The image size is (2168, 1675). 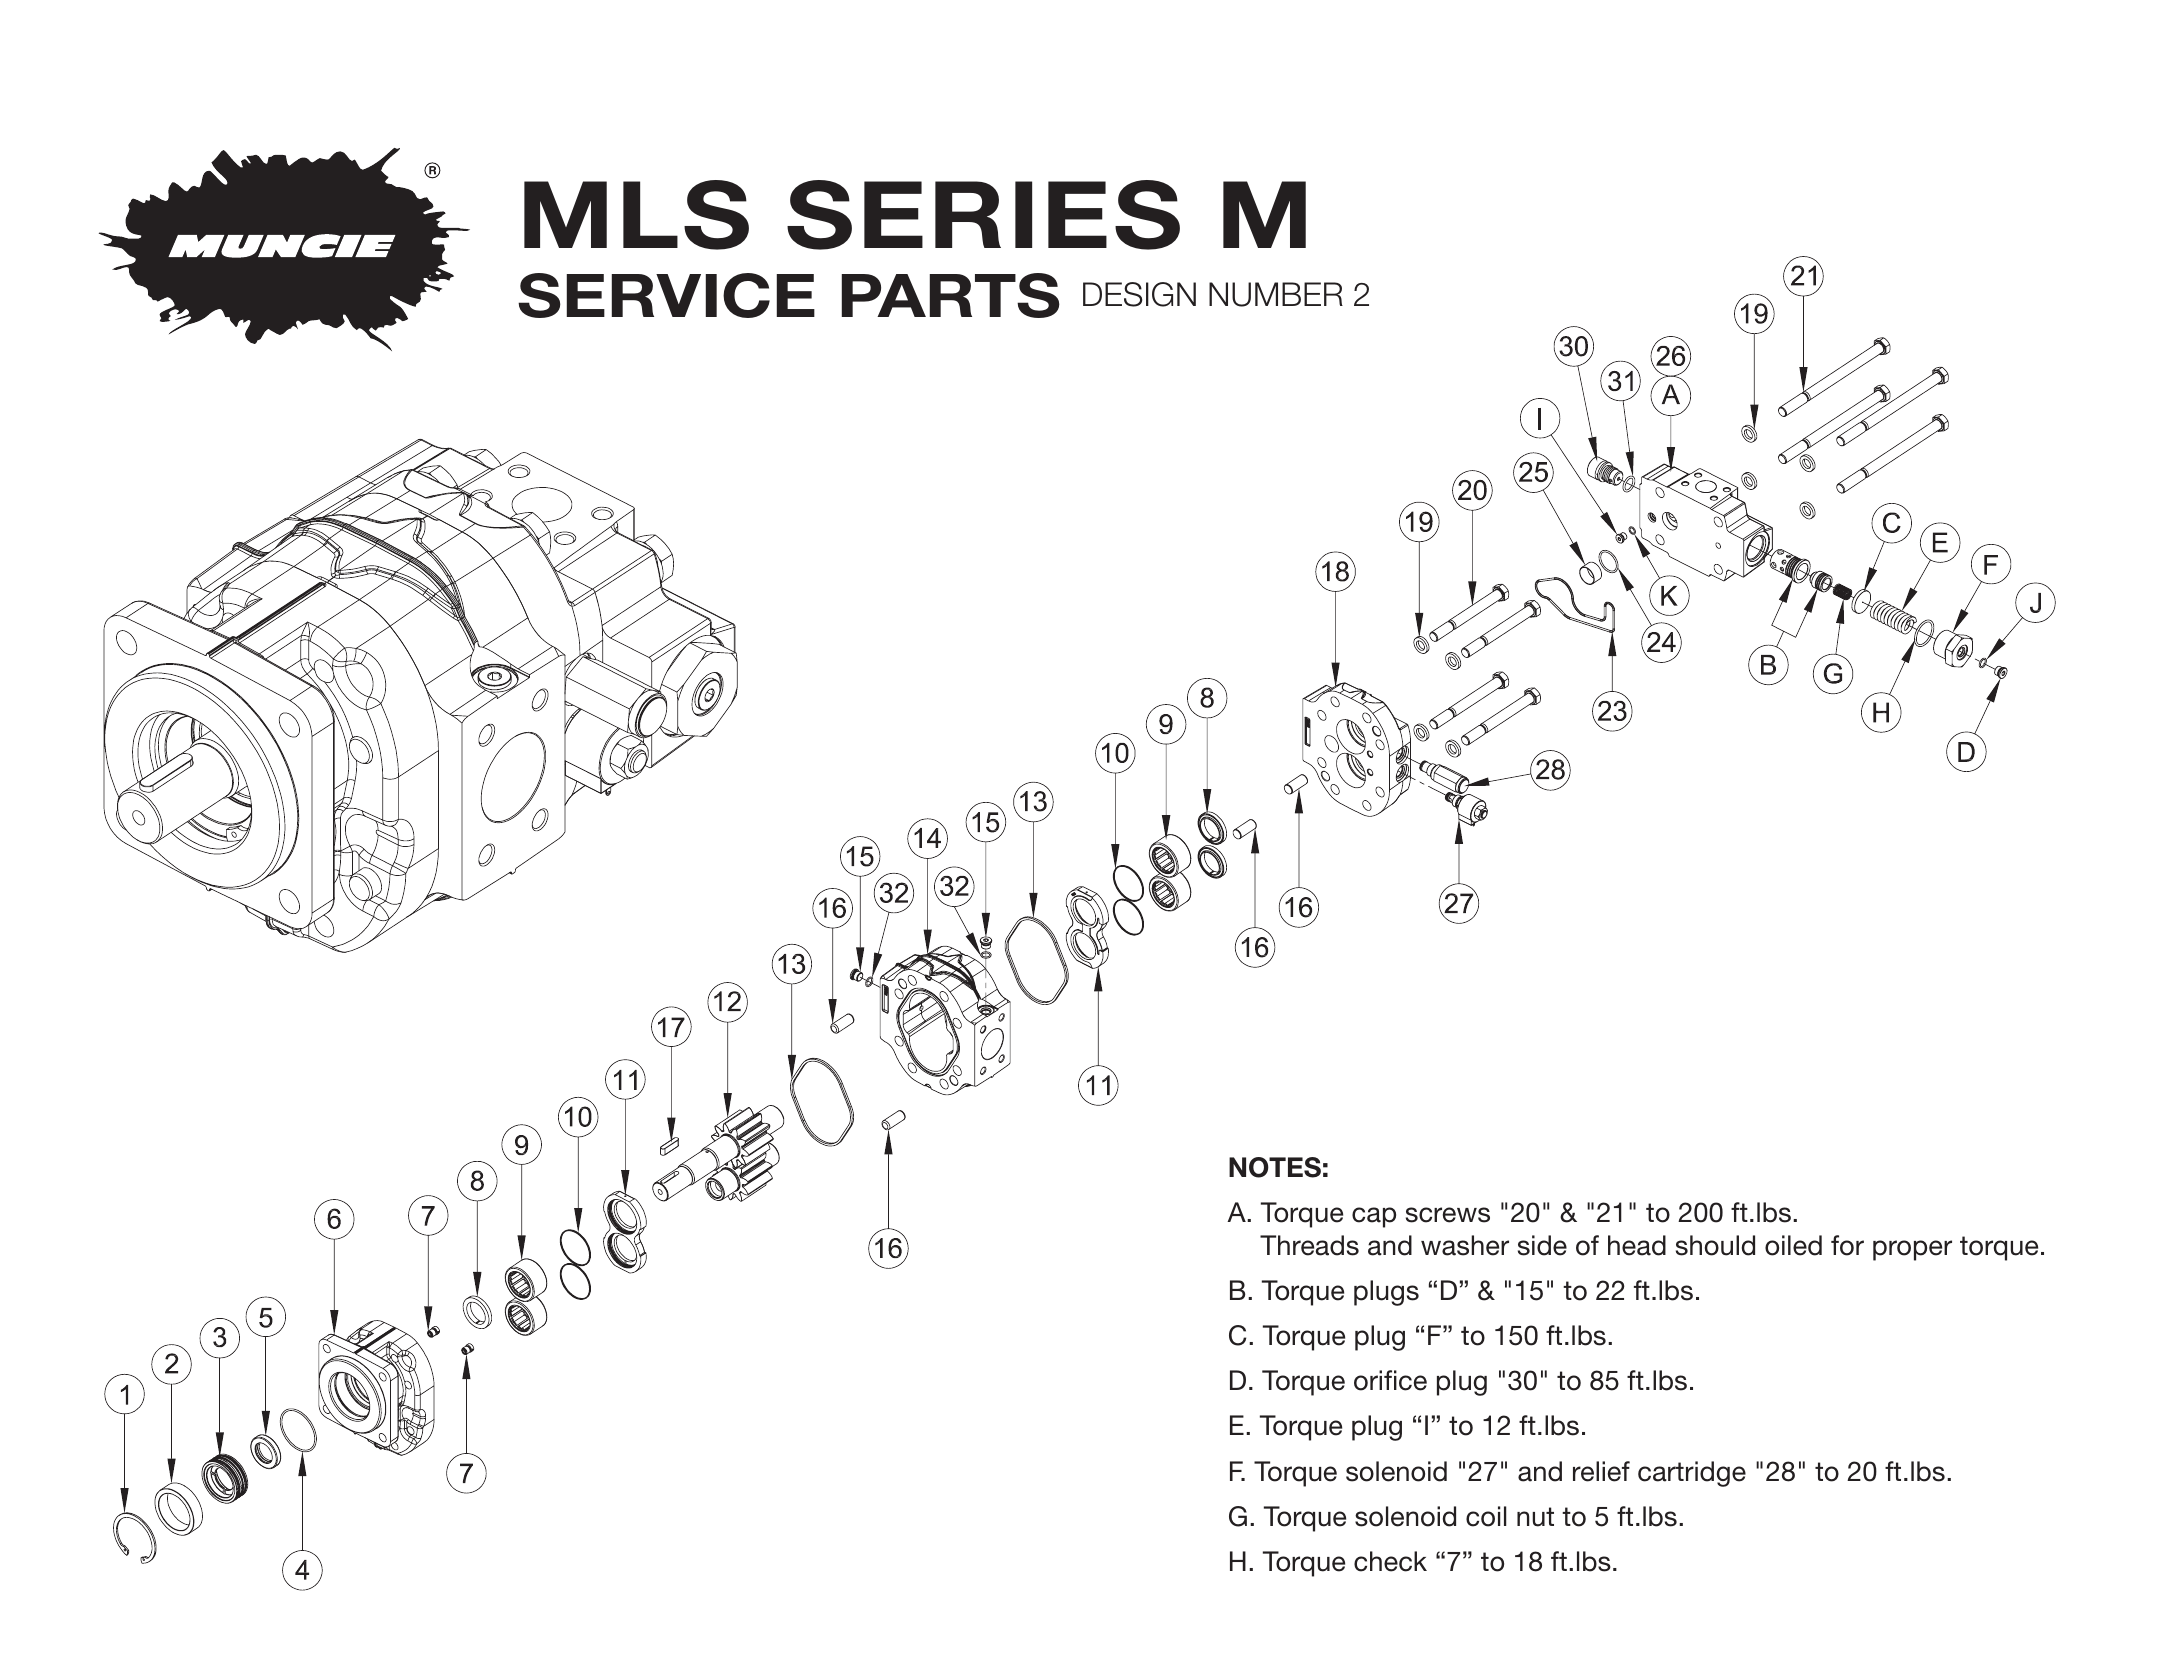 What do you see at coordinates (1275, 1167) in the document?
I see `NOTES` at bounding box center [1275, 1167].
